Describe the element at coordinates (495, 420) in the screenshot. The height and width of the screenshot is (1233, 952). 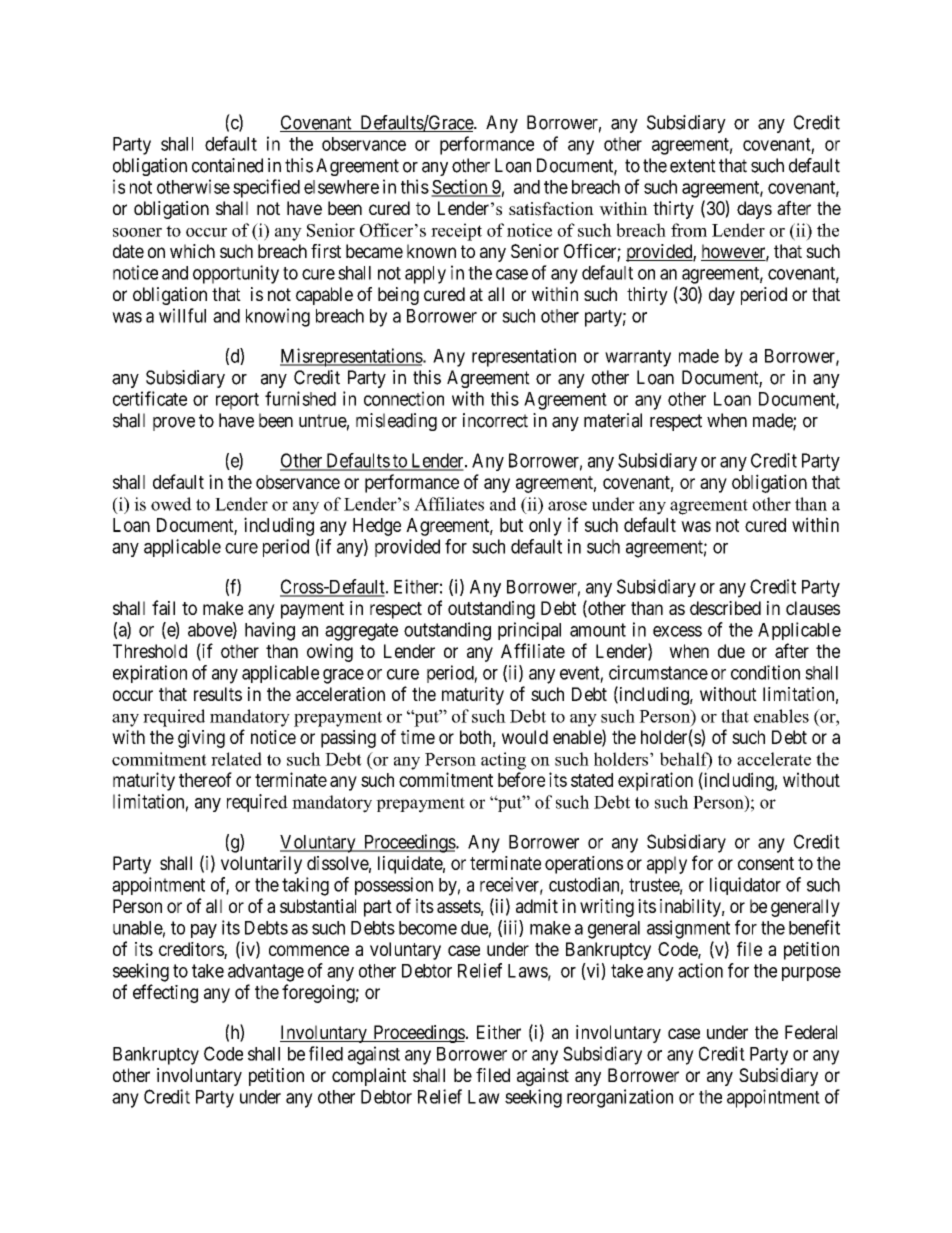
I see `incorrect` at that location.
